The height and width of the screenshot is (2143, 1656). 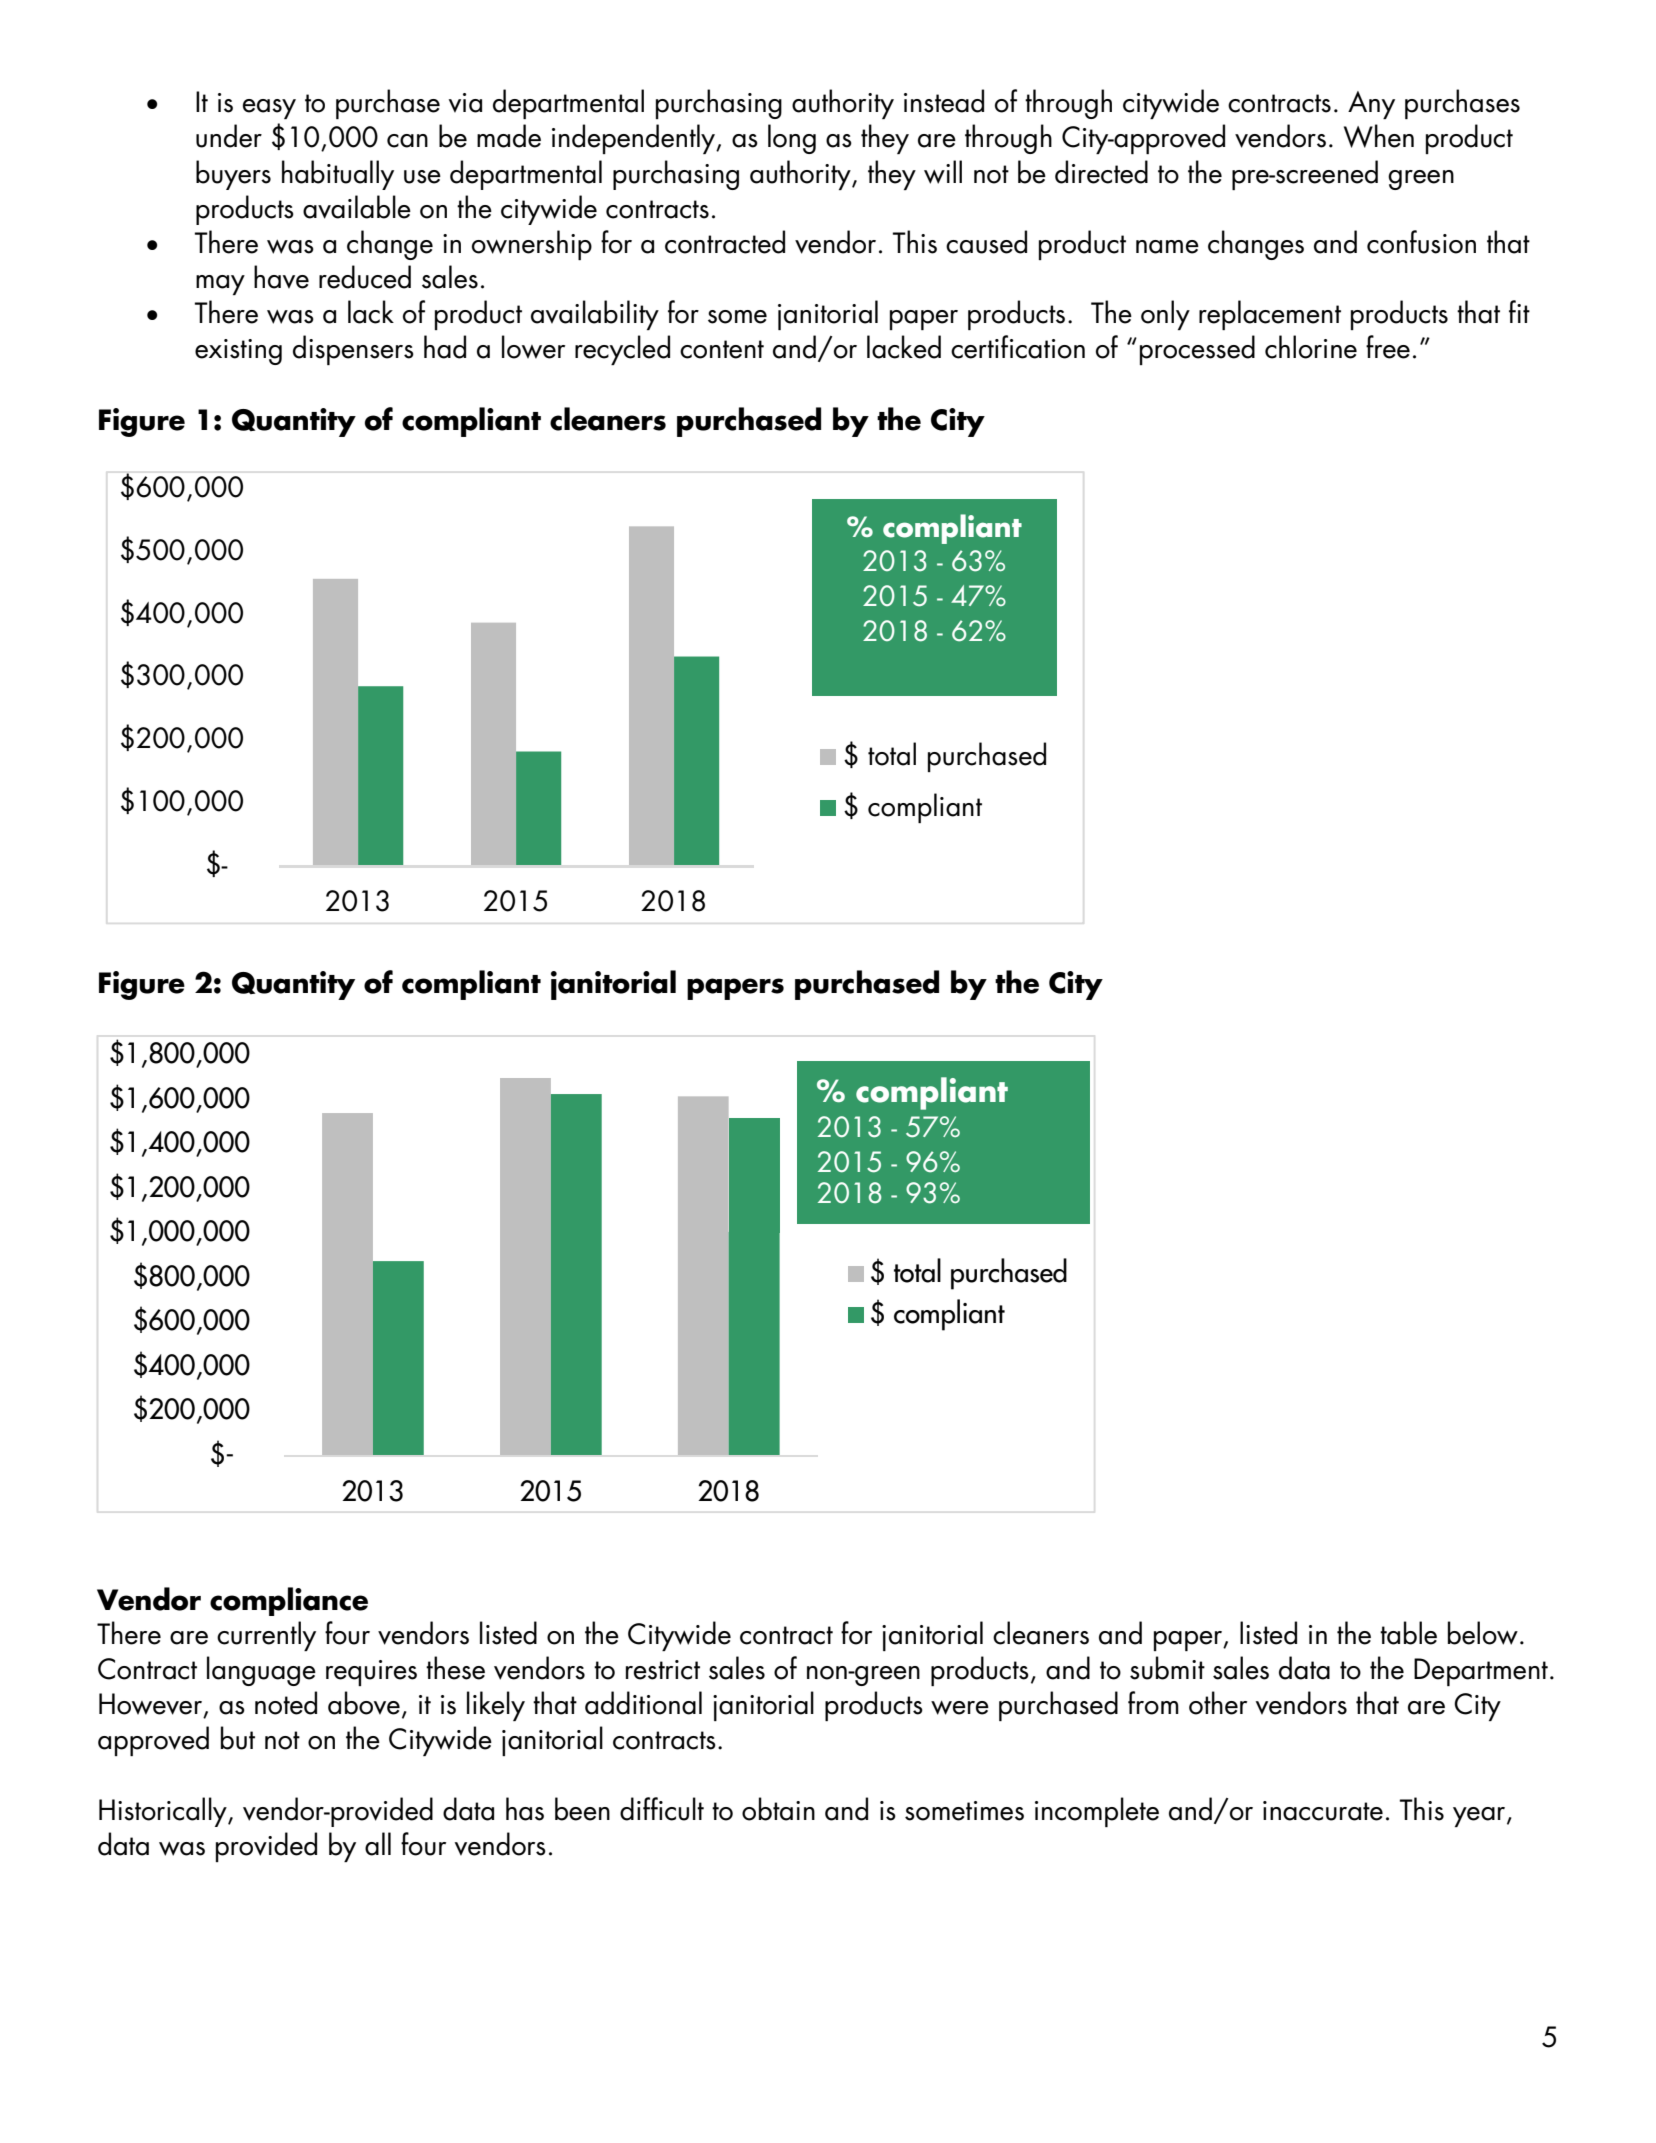 What do you see at coordinates (1388, 347) in the screenshot?
I see `free` at bounding box center [1388, 347].
